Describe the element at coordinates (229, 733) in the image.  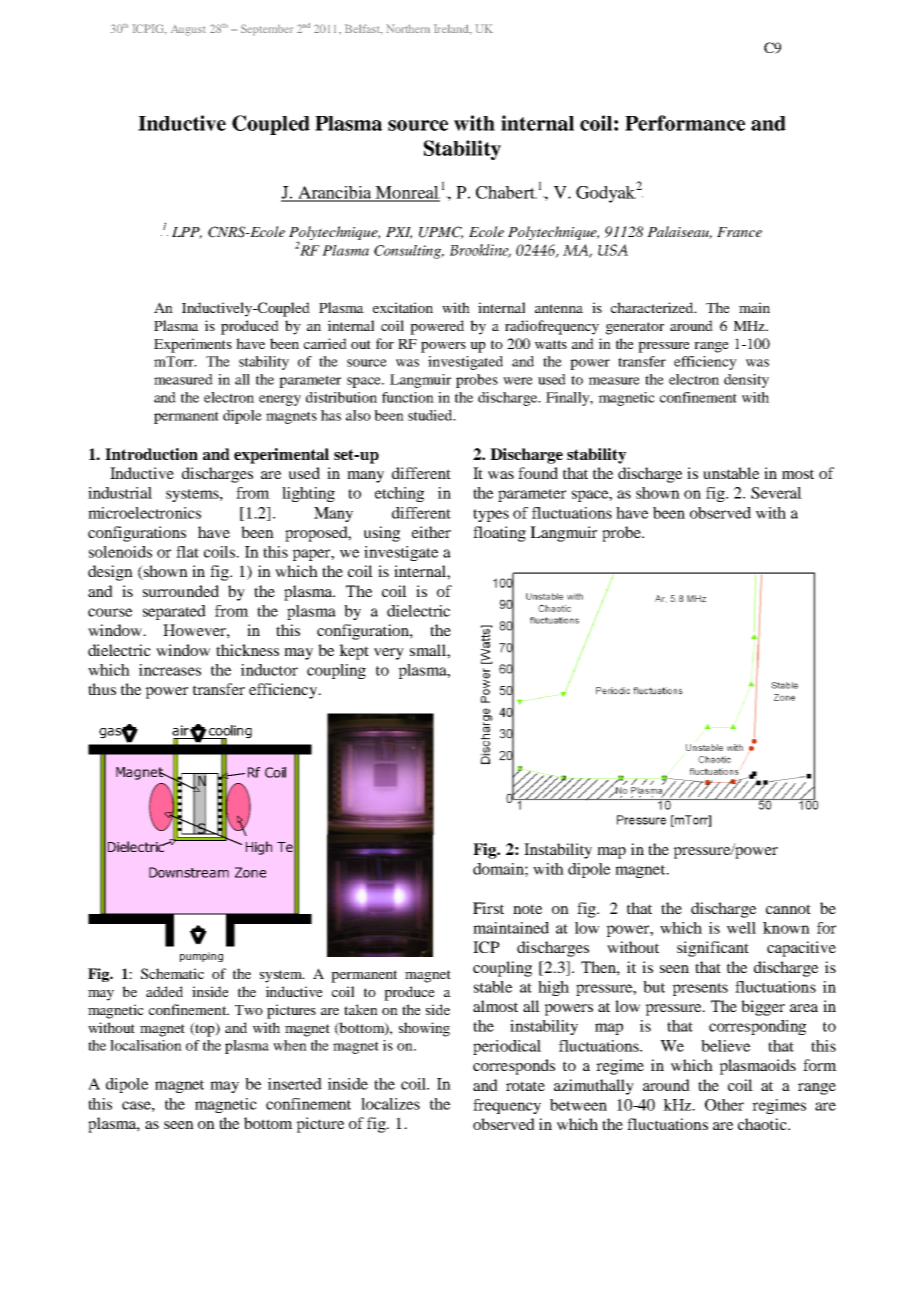
I see `cooling` at that location.
